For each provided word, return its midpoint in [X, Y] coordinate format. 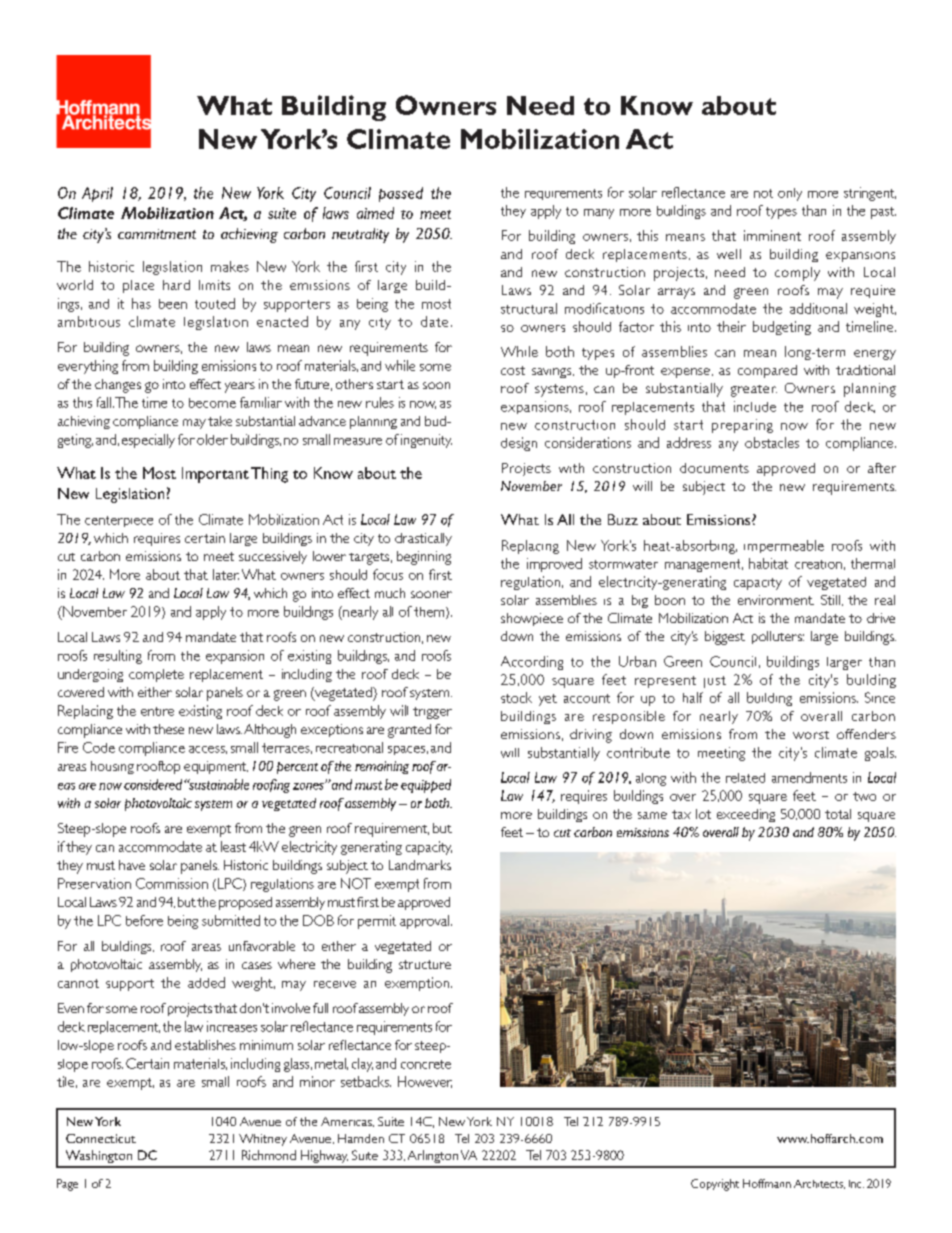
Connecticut [101, 1138]
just [715, 682]
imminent [772, 235]
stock [516, 697]
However [425, 1082]
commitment [157, 234]
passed [401, 194]
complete [156, 675]
